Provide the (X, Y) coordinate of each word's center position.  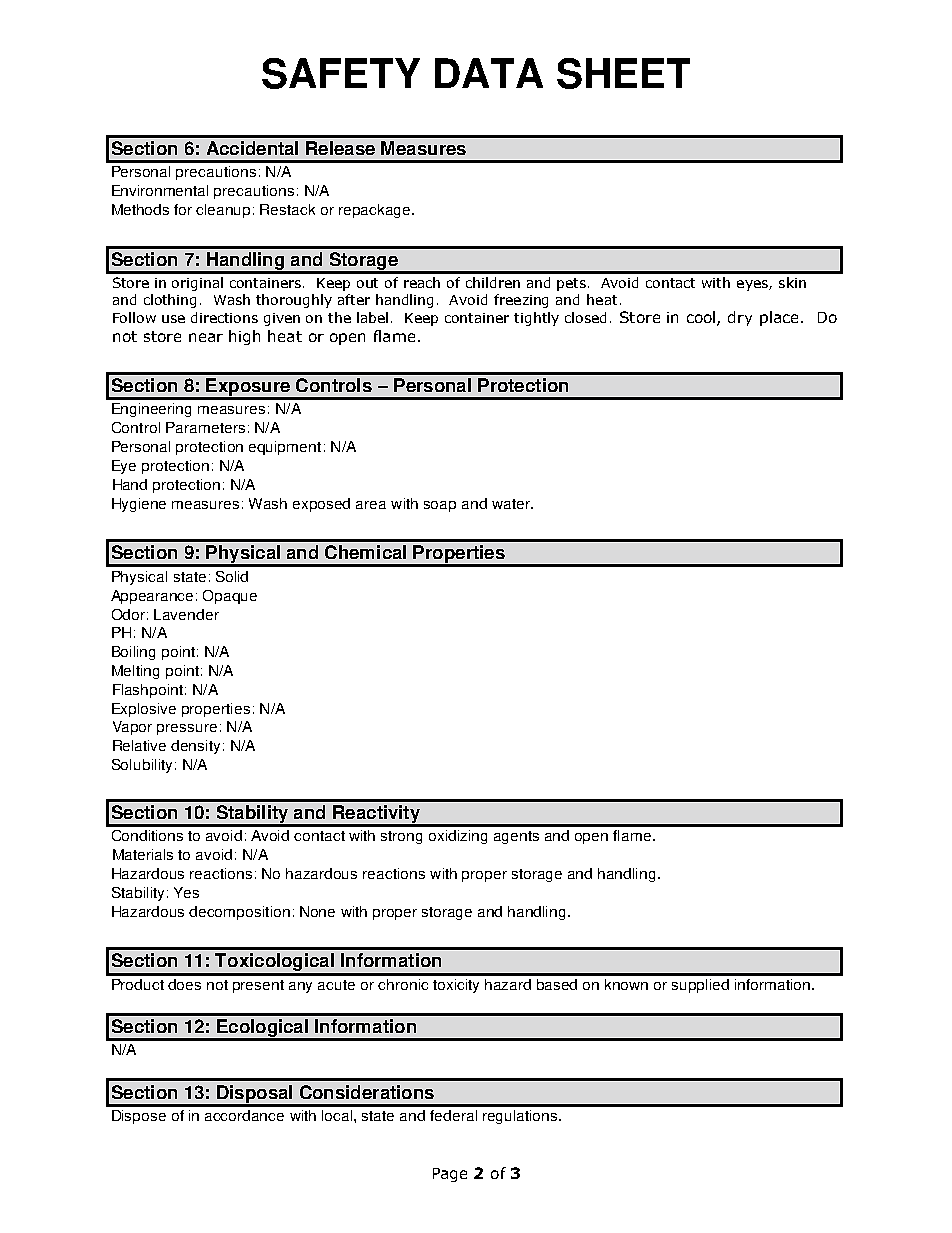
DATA (489, 73)
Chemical (365, 552)
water (512, 504)
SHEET (623, 73)
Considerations (367, 1092)
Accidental (252, 148)
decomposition (239, 913)
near (206, 337)
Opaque (230, 597)
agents (516, 837)
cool (702, 318)
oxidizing (458, 837)
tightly (536, 319)
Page (450, 1175)
